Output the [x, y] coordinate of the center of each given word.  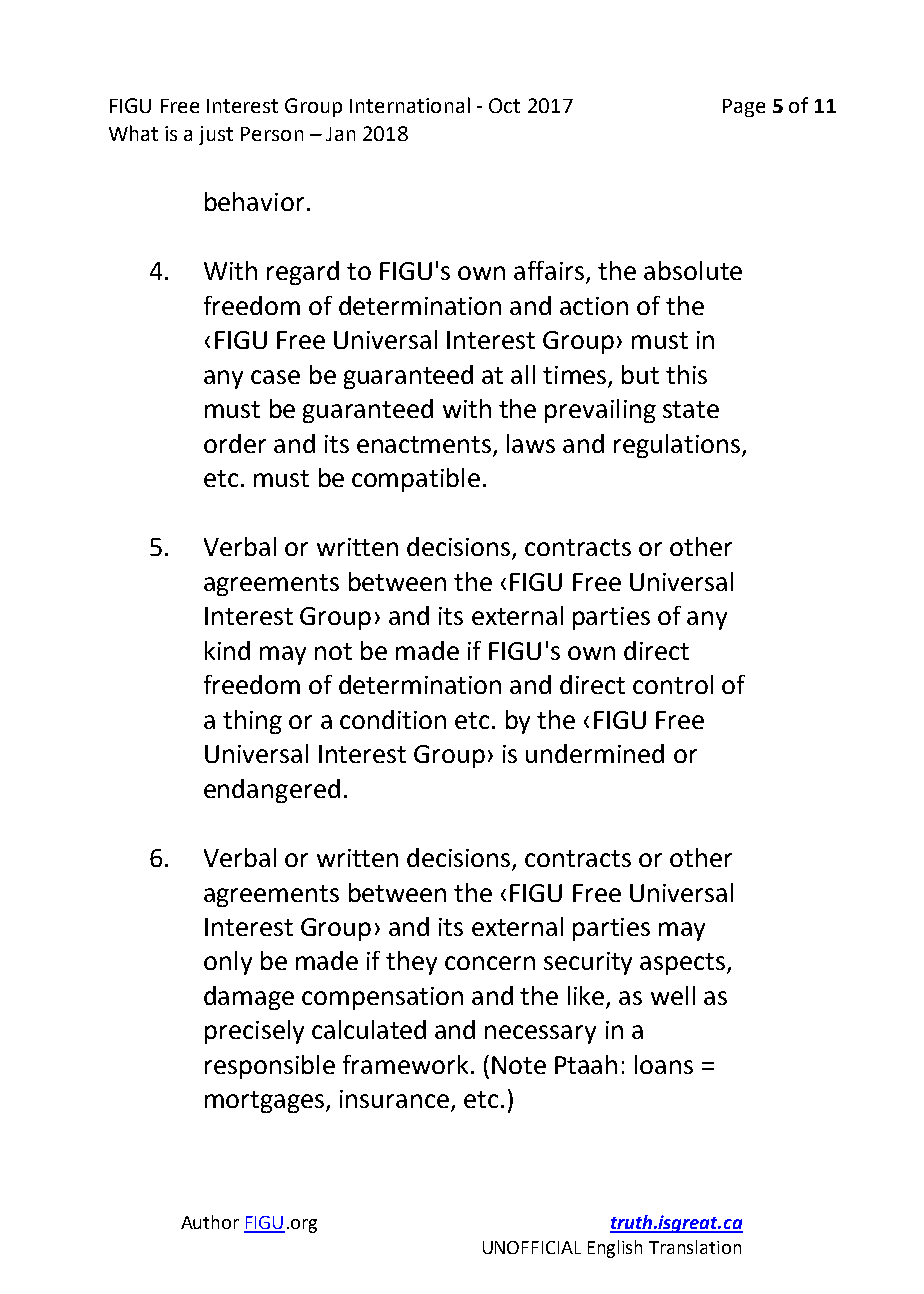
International [410, 105]
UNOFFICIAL [532, 1247]
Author [210, 1222]
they [411, 963]
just [216, 135]
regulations [678, 446]
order [235, 443]
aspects [682, 964]
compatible [416, 480]
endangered [272, 791]
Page [744, 108]
